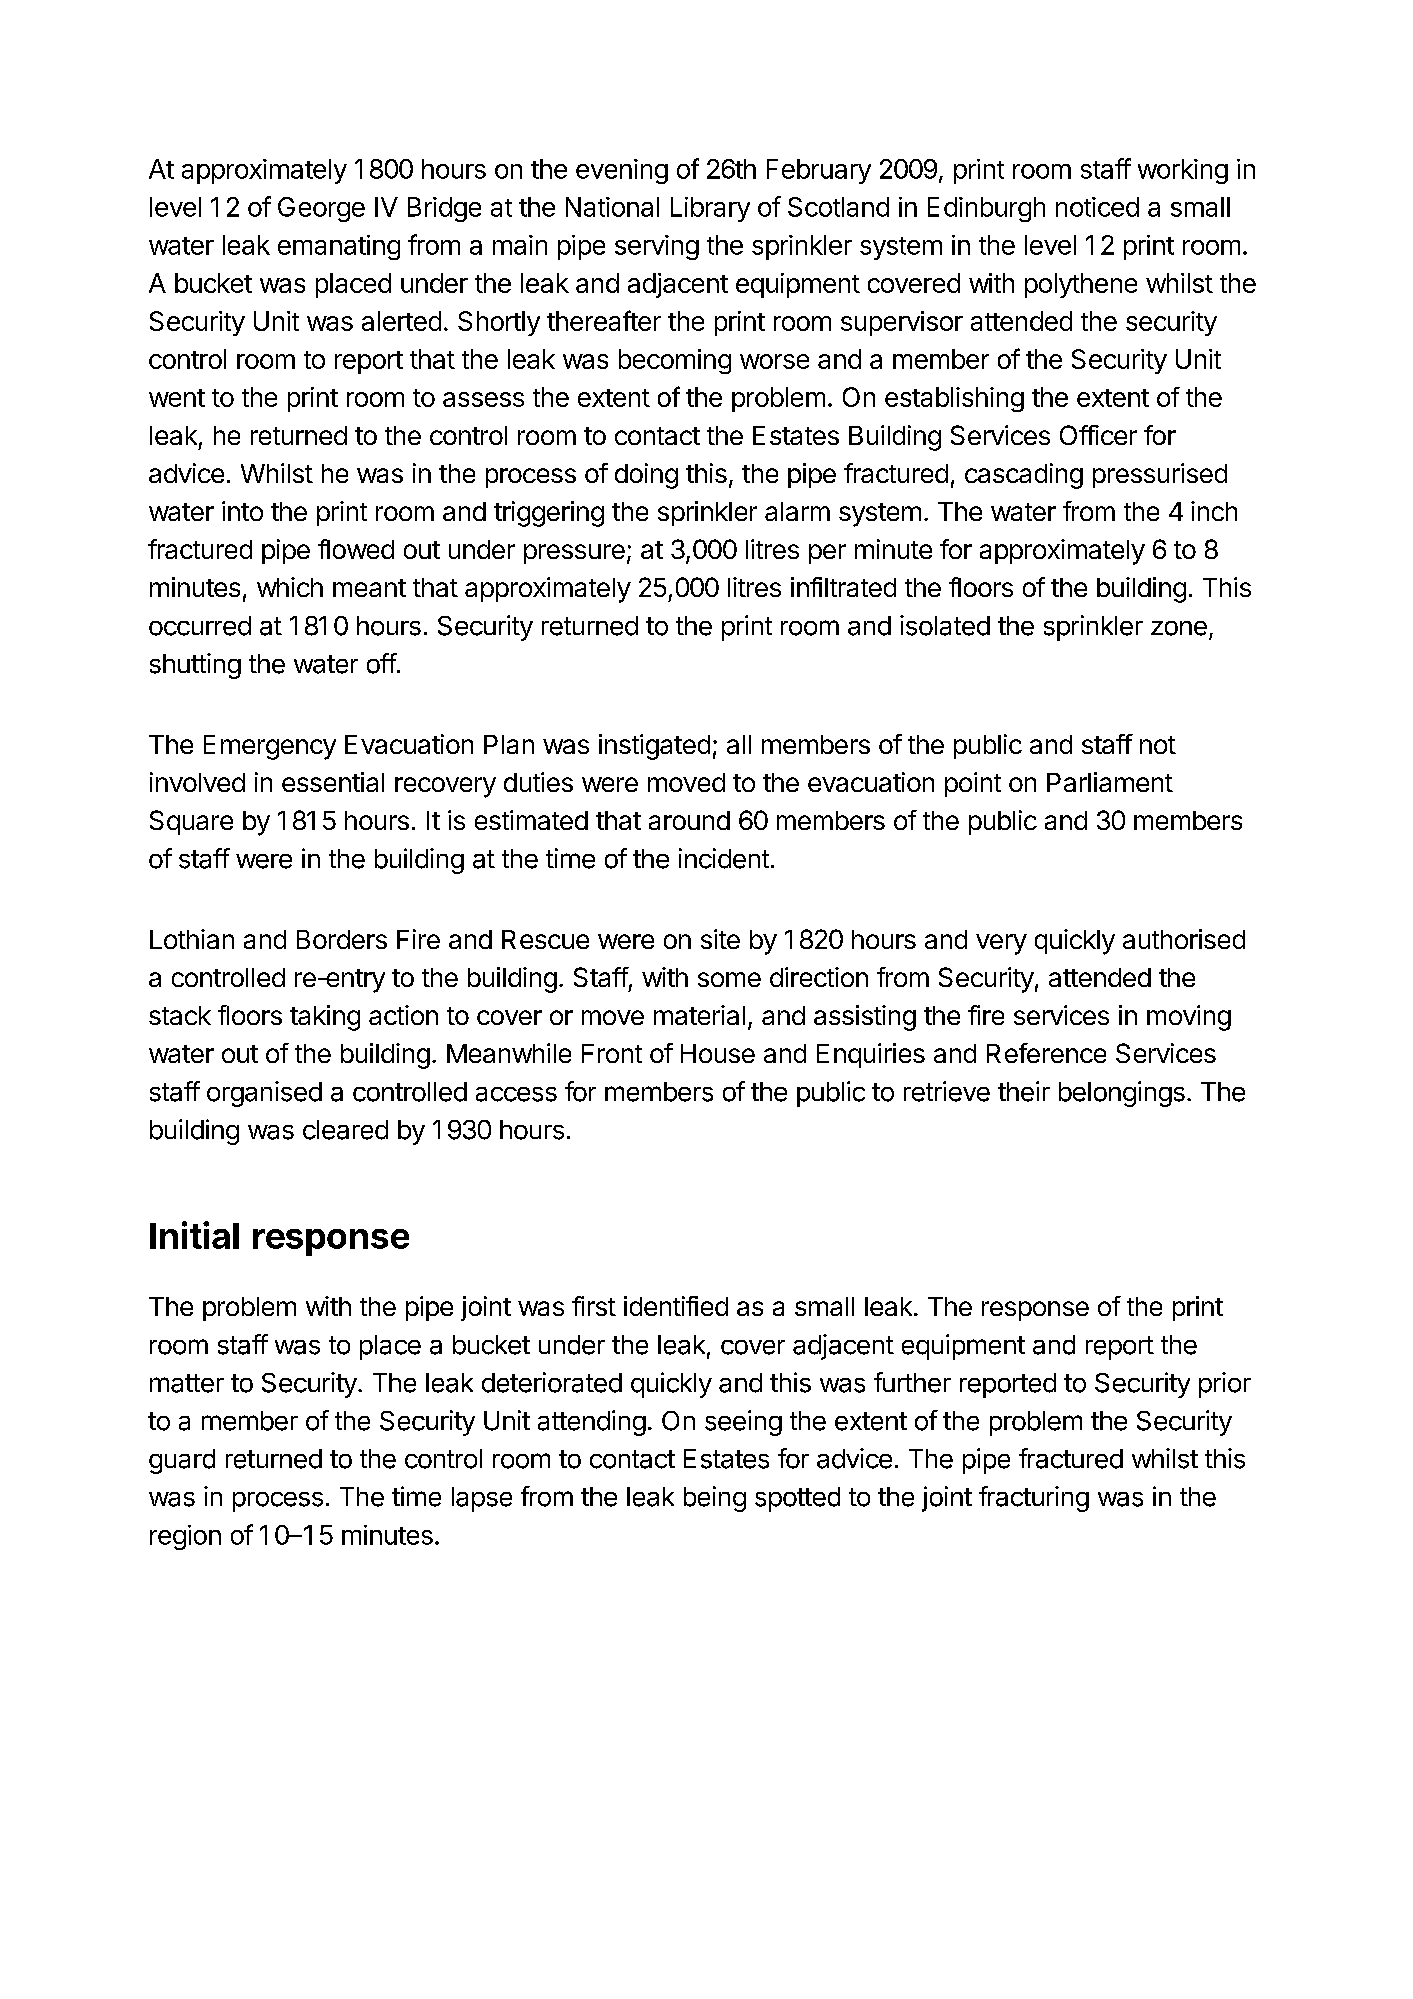 The height and width of the page is (1999, 1413). What do you see at coordinates (718, 1053) in the page?
I see `House` at bounding box center [718, 1053].
